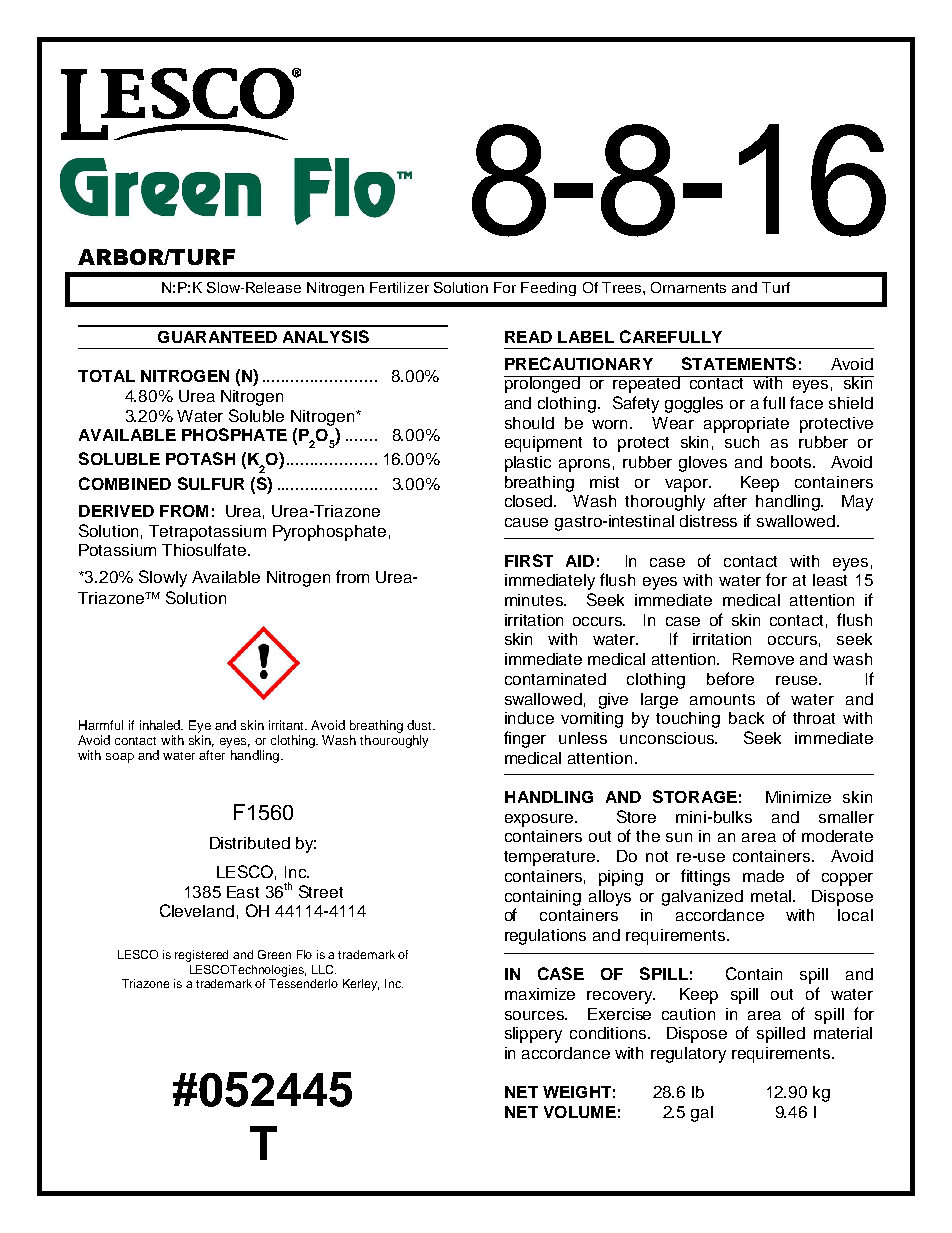 This screenshot has width=952, height=1233. I want to click on Distributed, so click(250, 843).
